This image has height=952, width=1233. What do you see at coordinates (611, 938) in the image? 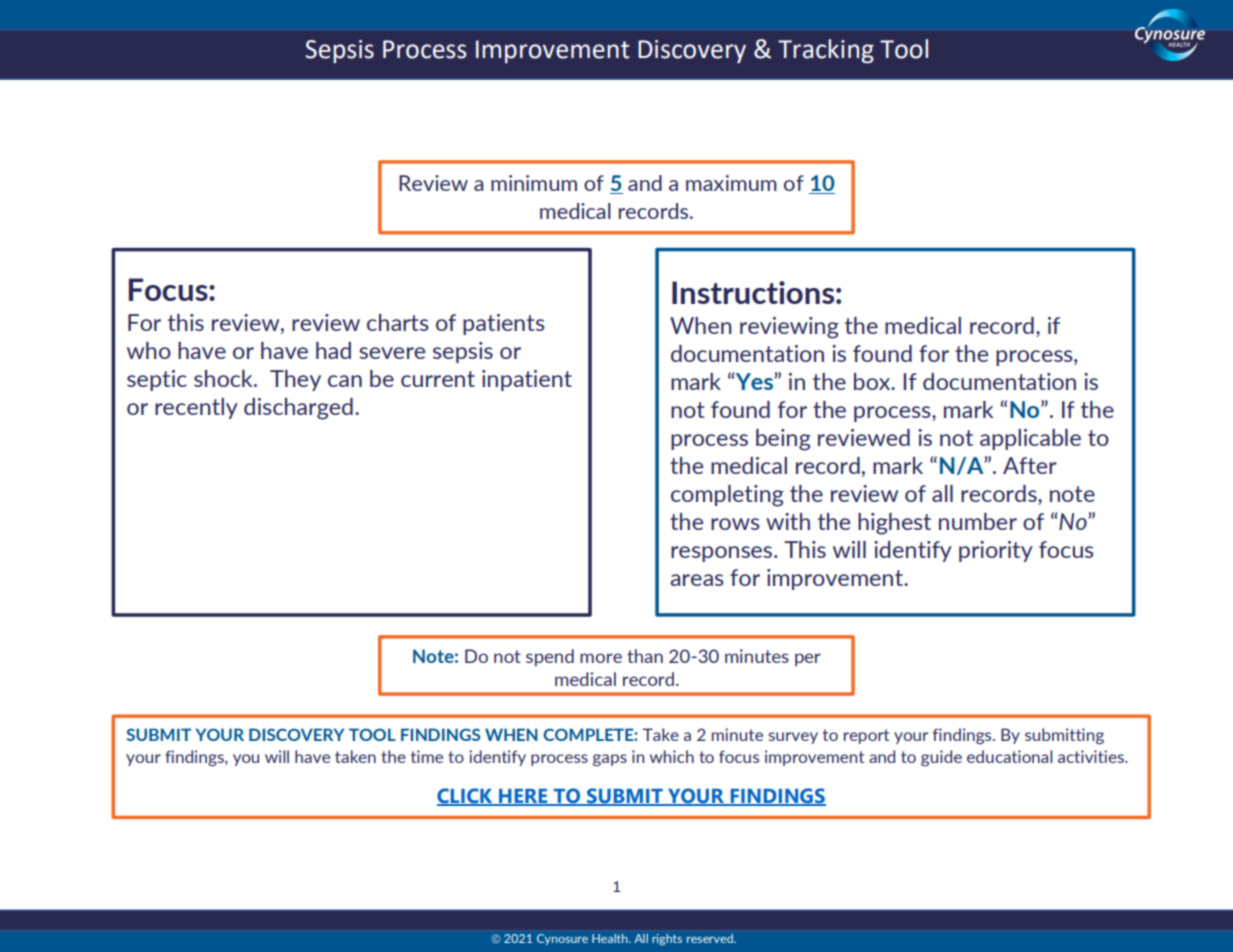
I see `Health` at bounding box center [611, 938].
